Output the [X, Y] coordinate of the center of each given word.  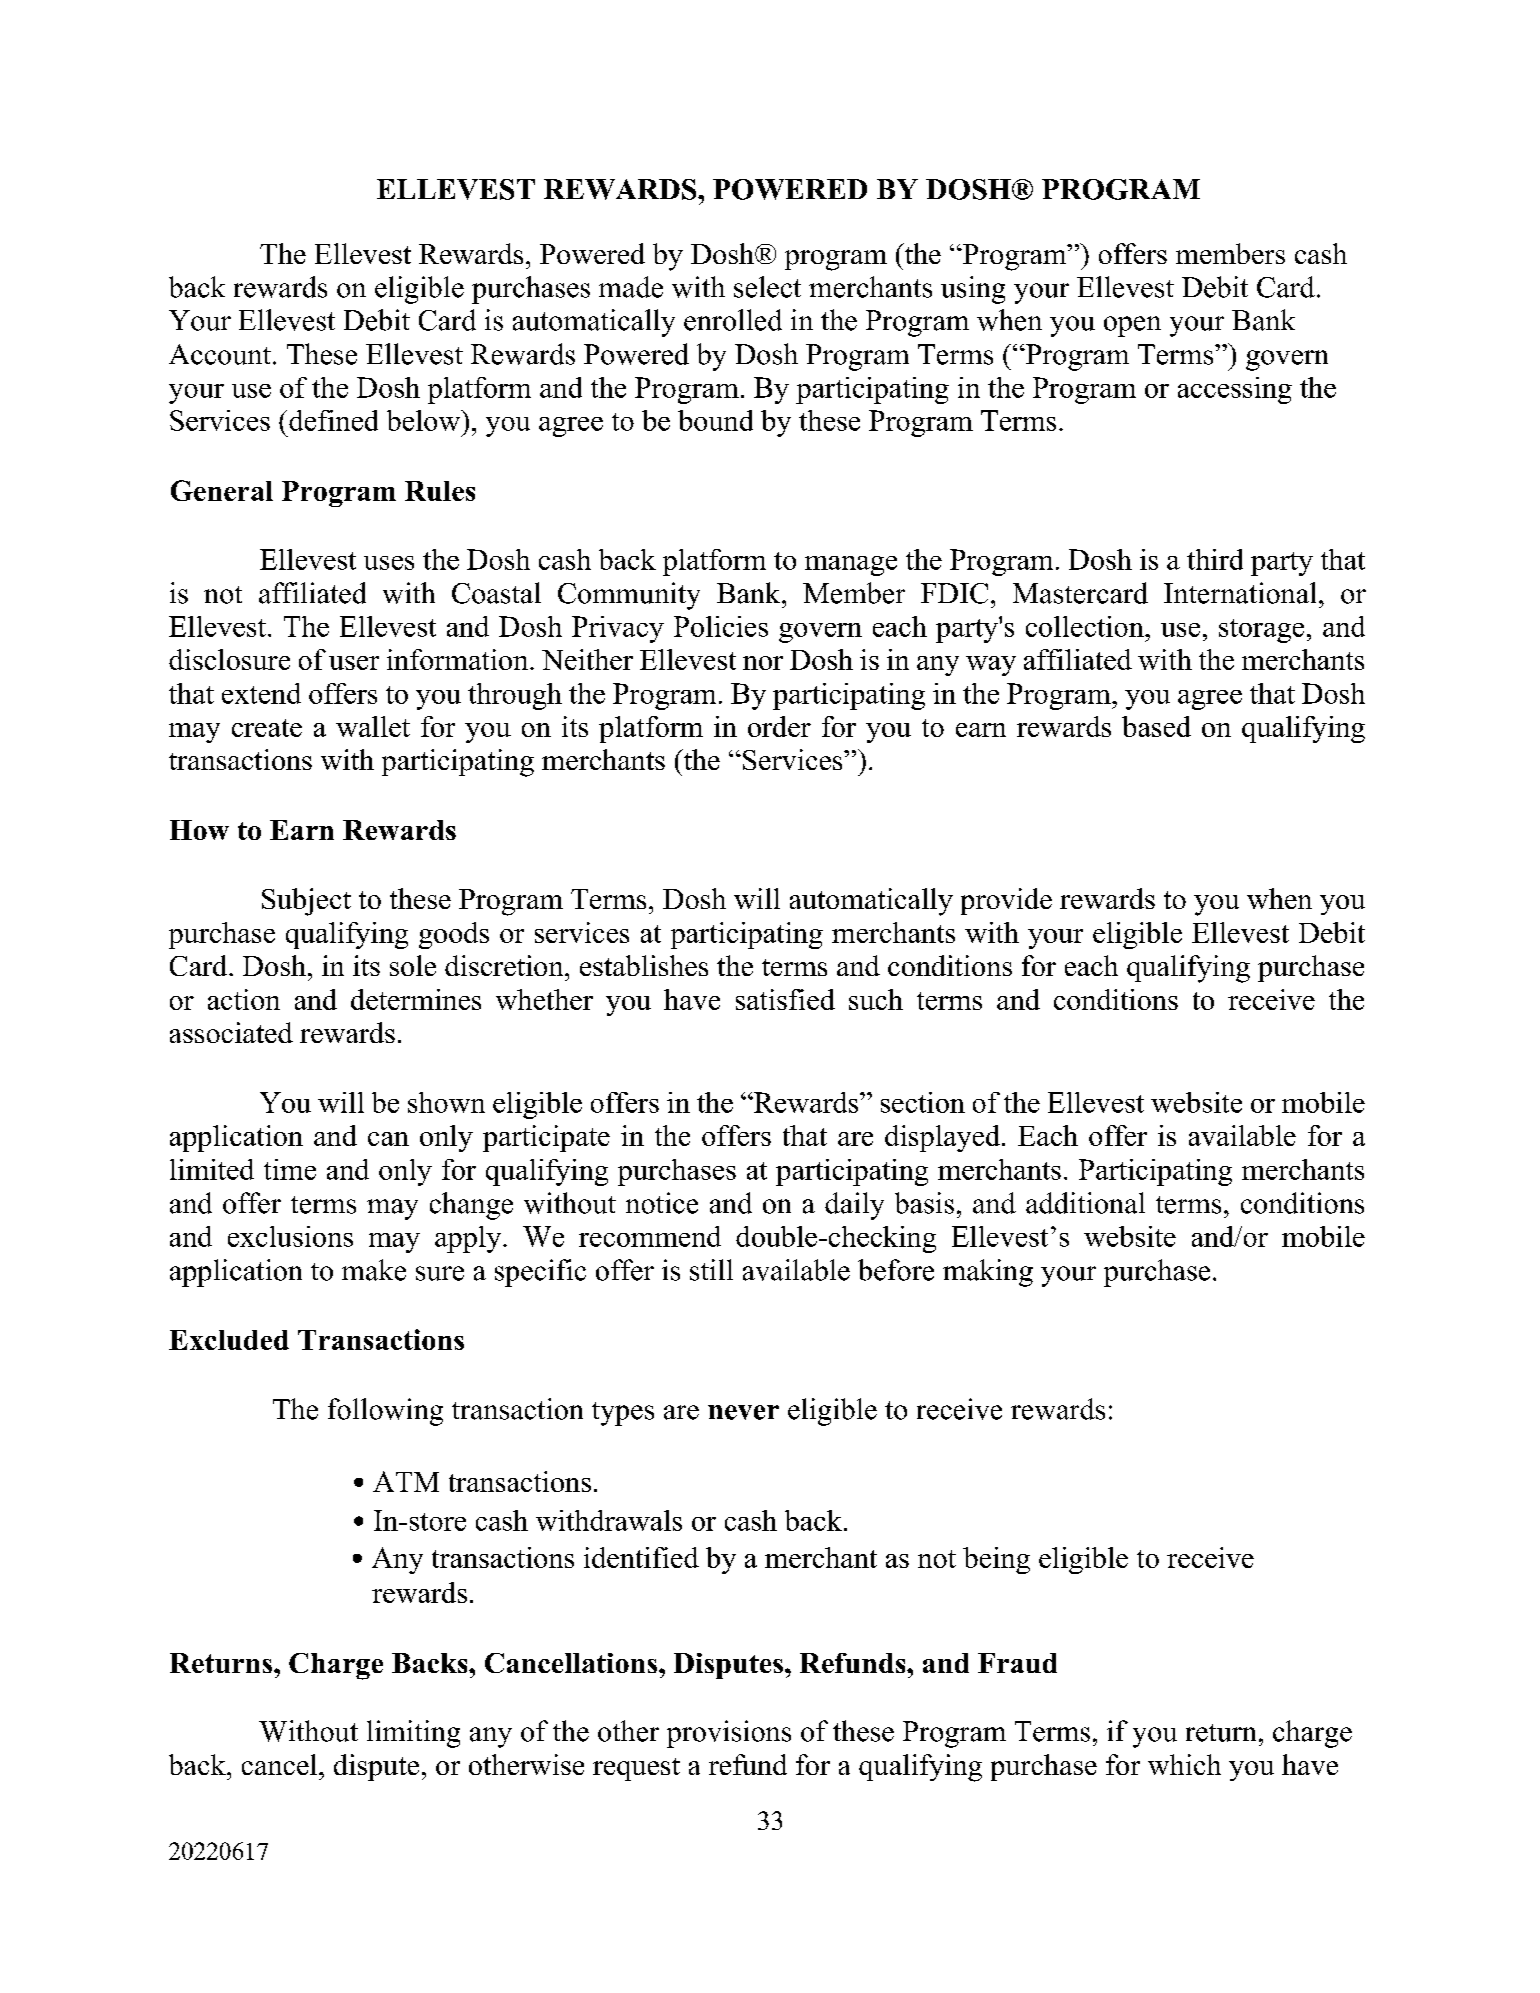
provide [1006, 901]
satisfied [785, 999]
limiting [413, 1734]
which [1184, 1764]
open [1132, 326]
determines [416, 999]
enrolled [733, 320]
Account [220, 354]
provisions [729, 1734]
